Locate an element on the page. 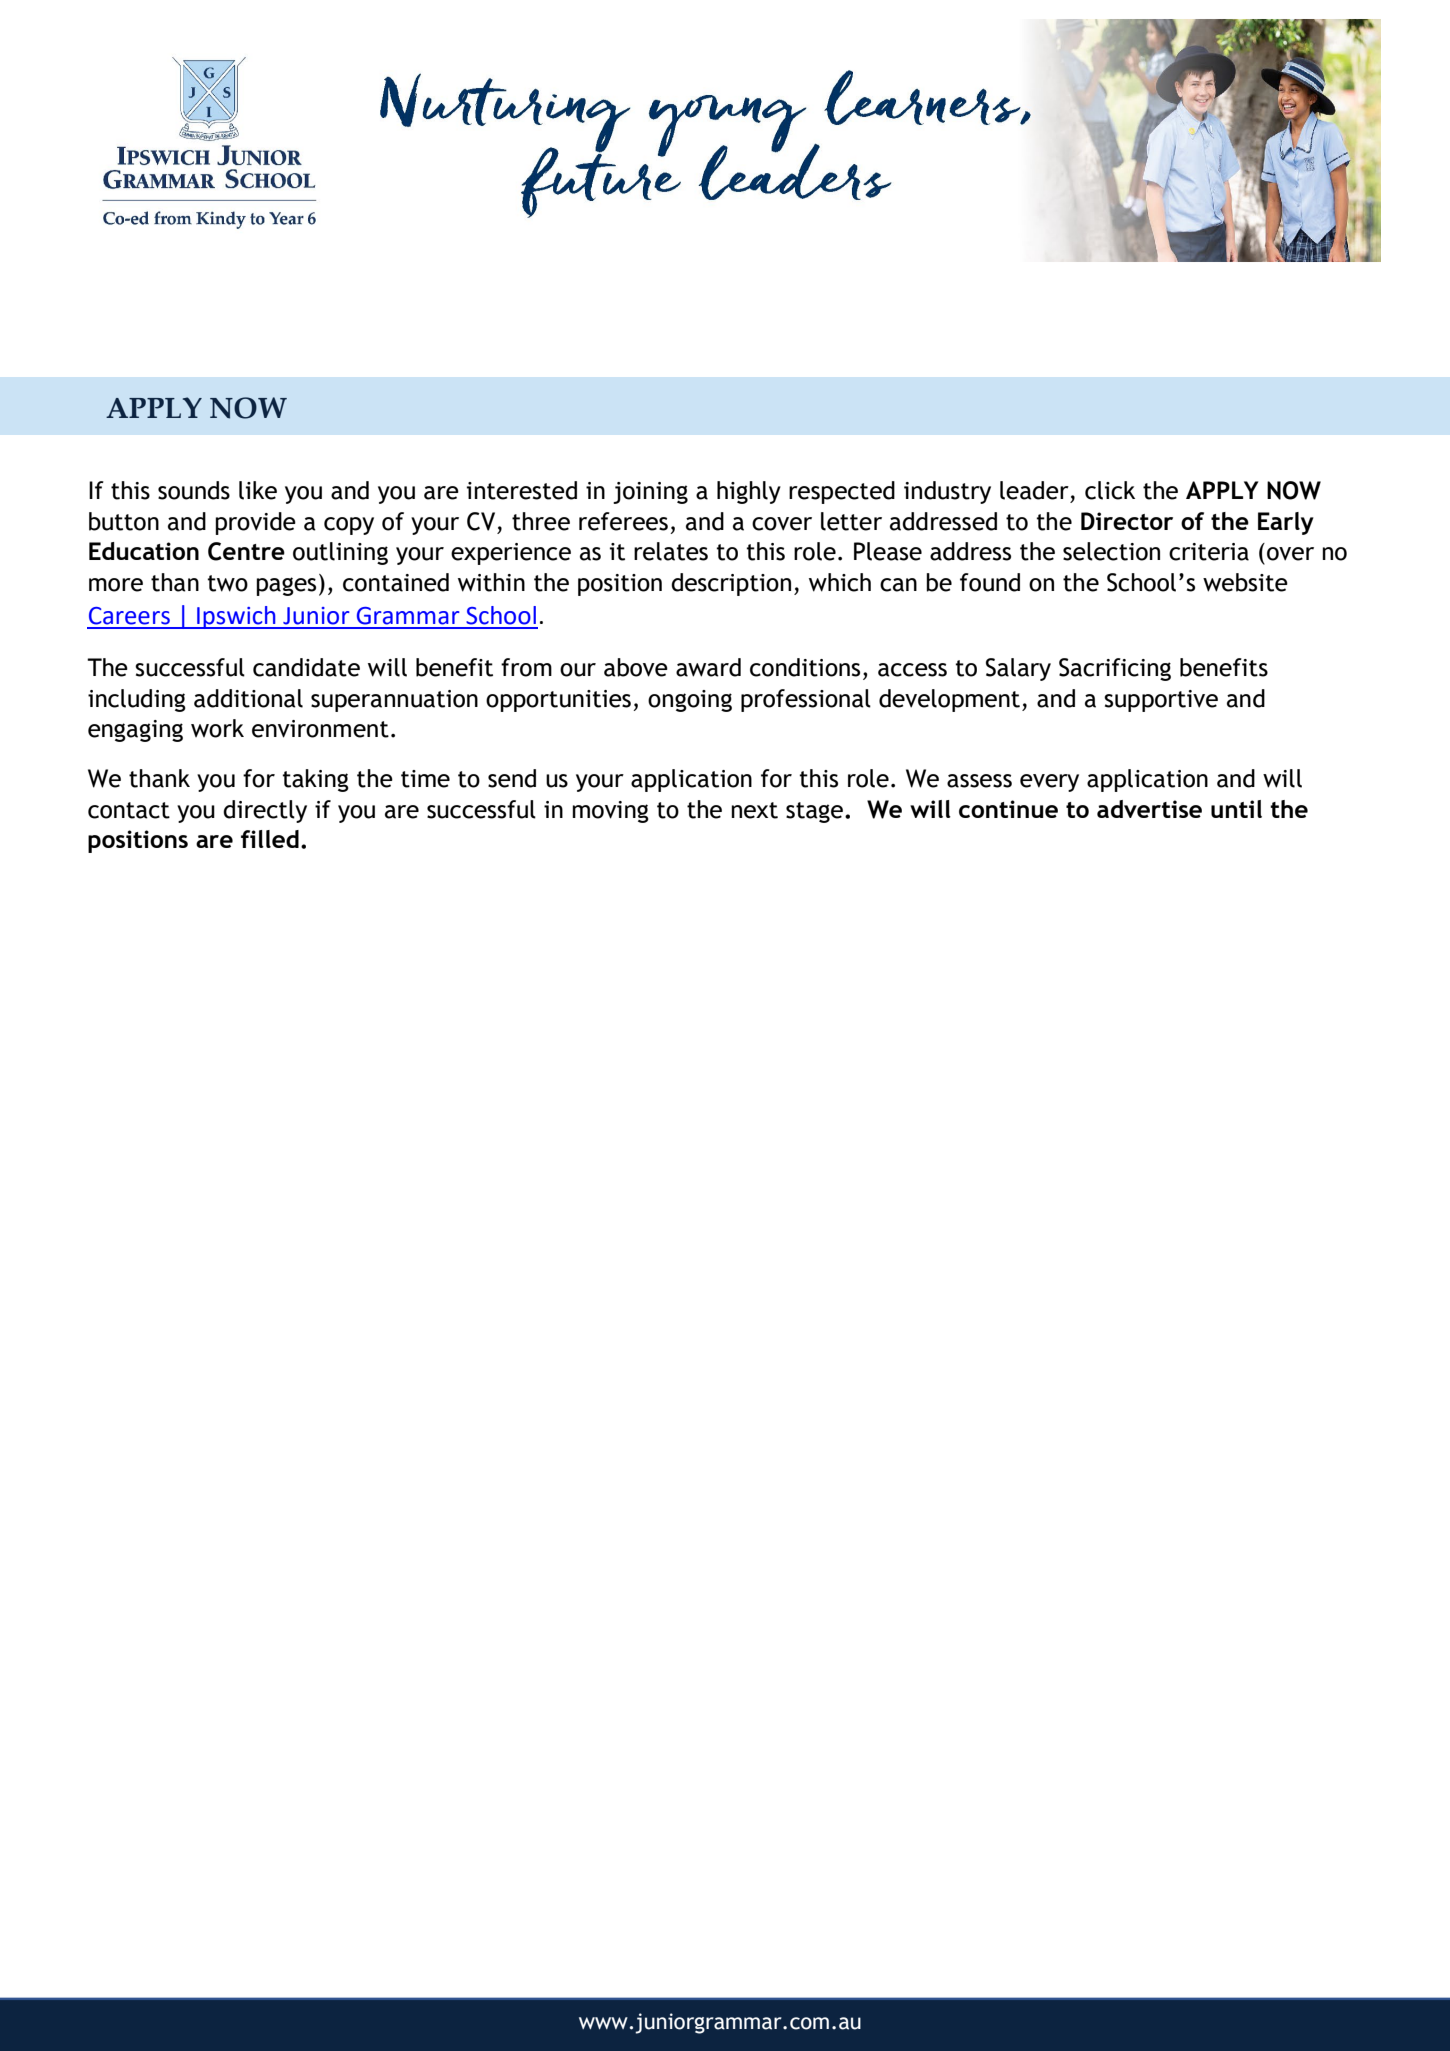  like is located at coordinates (258, 490).
